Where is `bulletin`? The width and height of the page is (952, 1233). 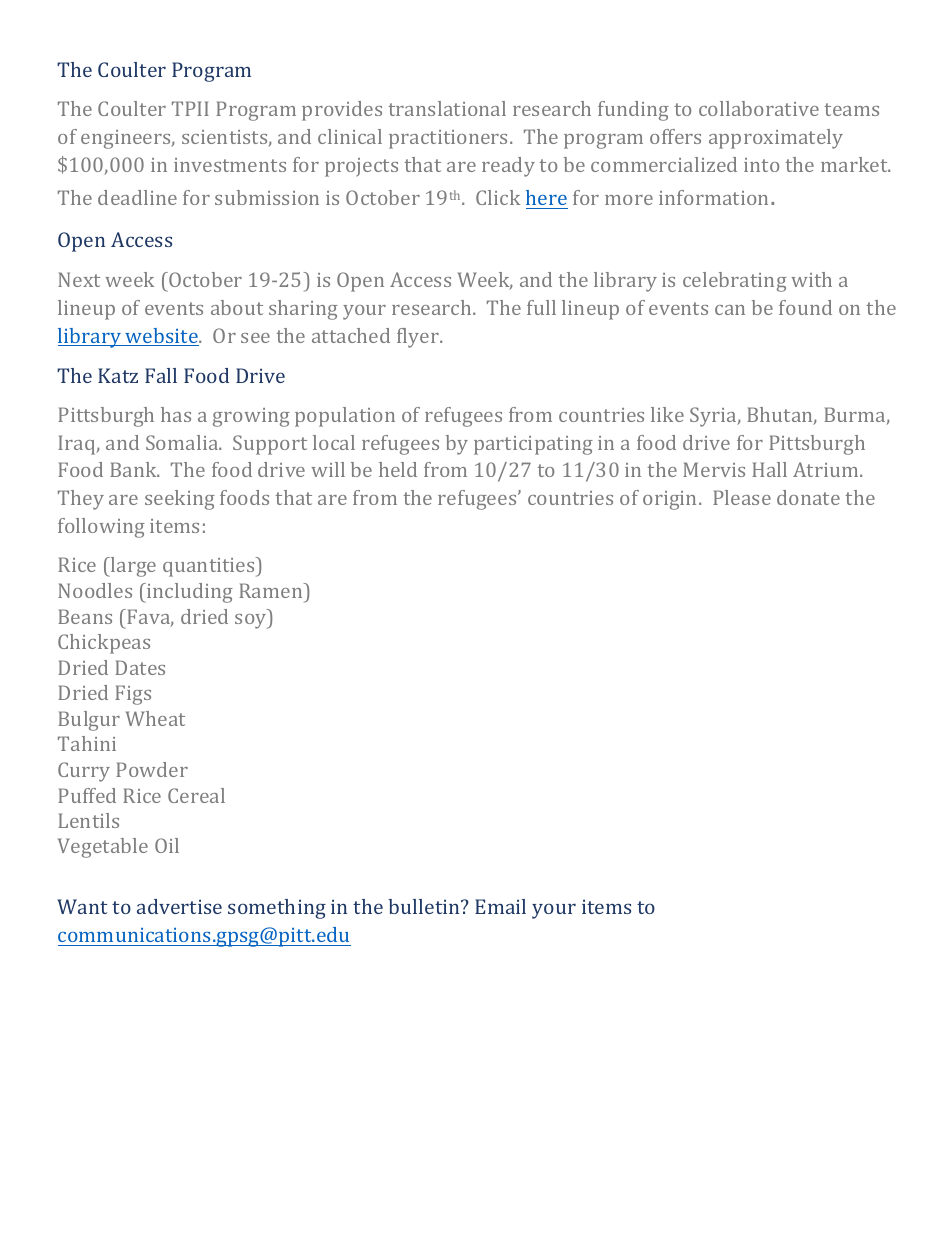 bulletin is located at coordinates (425, 906).
